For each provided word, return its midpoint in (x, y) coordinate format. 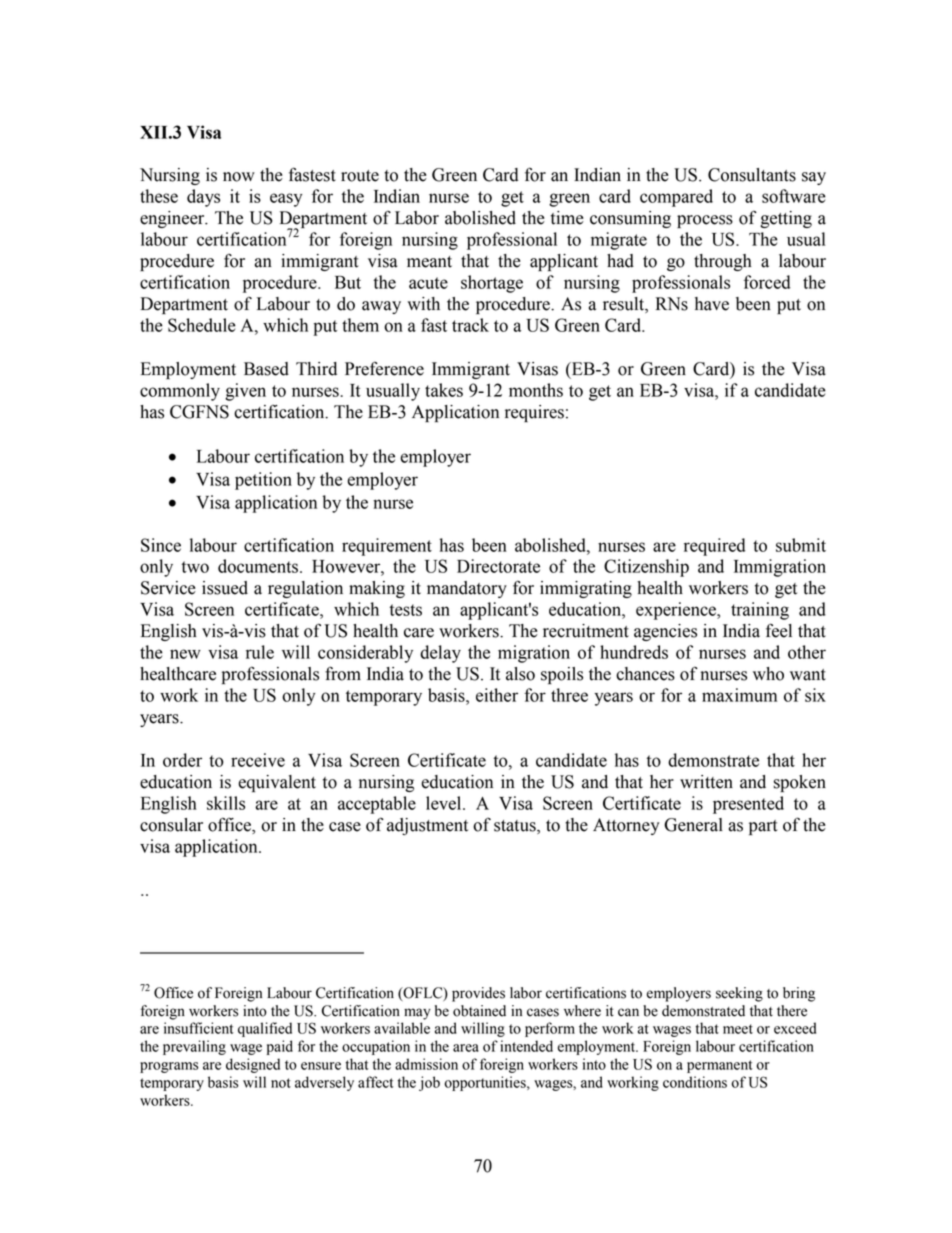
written (706, 782)
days (203, 198)
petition (263, 481)
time (567, 218)
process (705, 221)
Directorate (498, 566)
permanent (720, 1066)
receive (258, 760)
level (445, 803)
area (466, 1048)
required (714, 547)
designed (253, 1065)
